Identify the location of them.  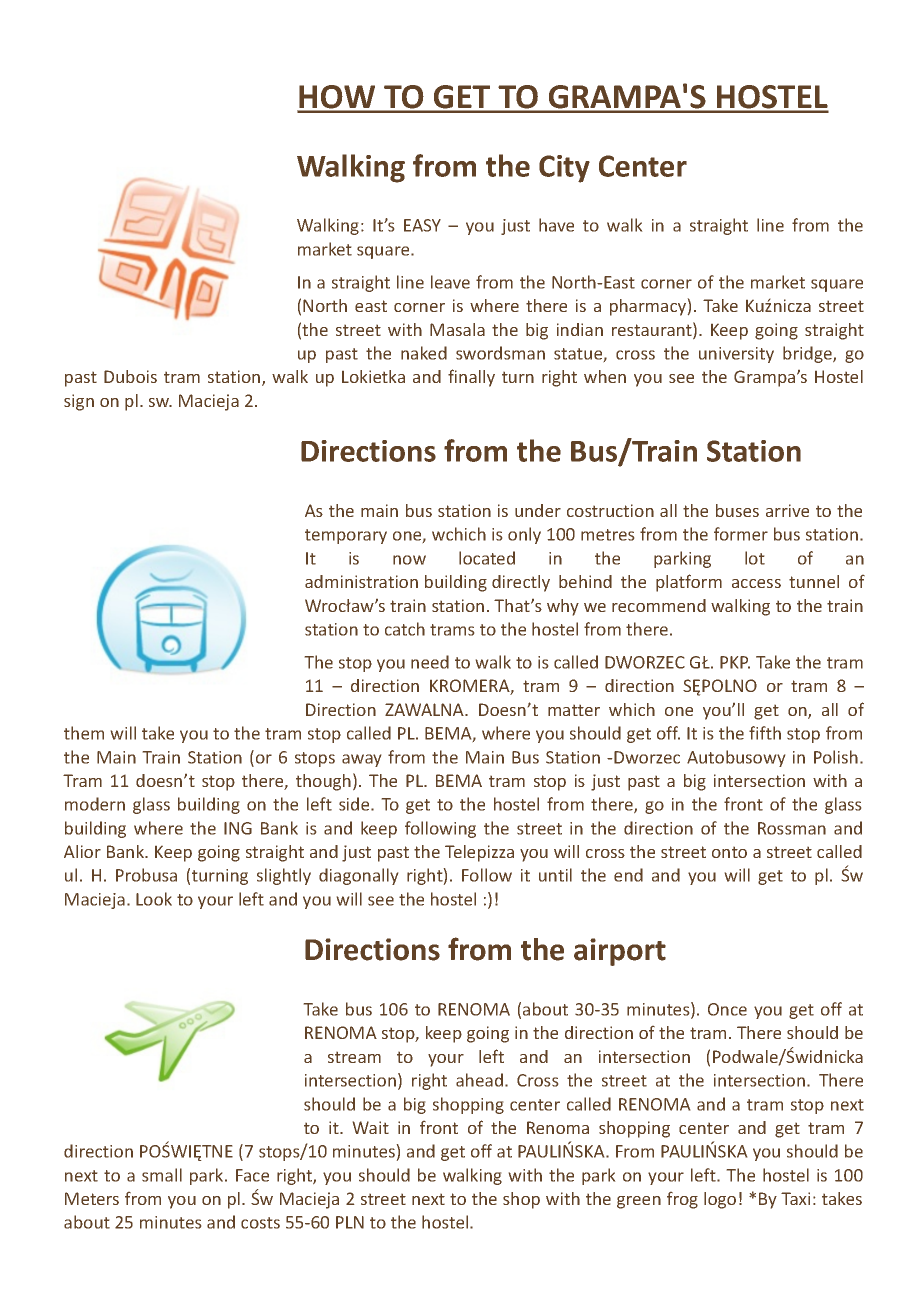
(84, 733).
